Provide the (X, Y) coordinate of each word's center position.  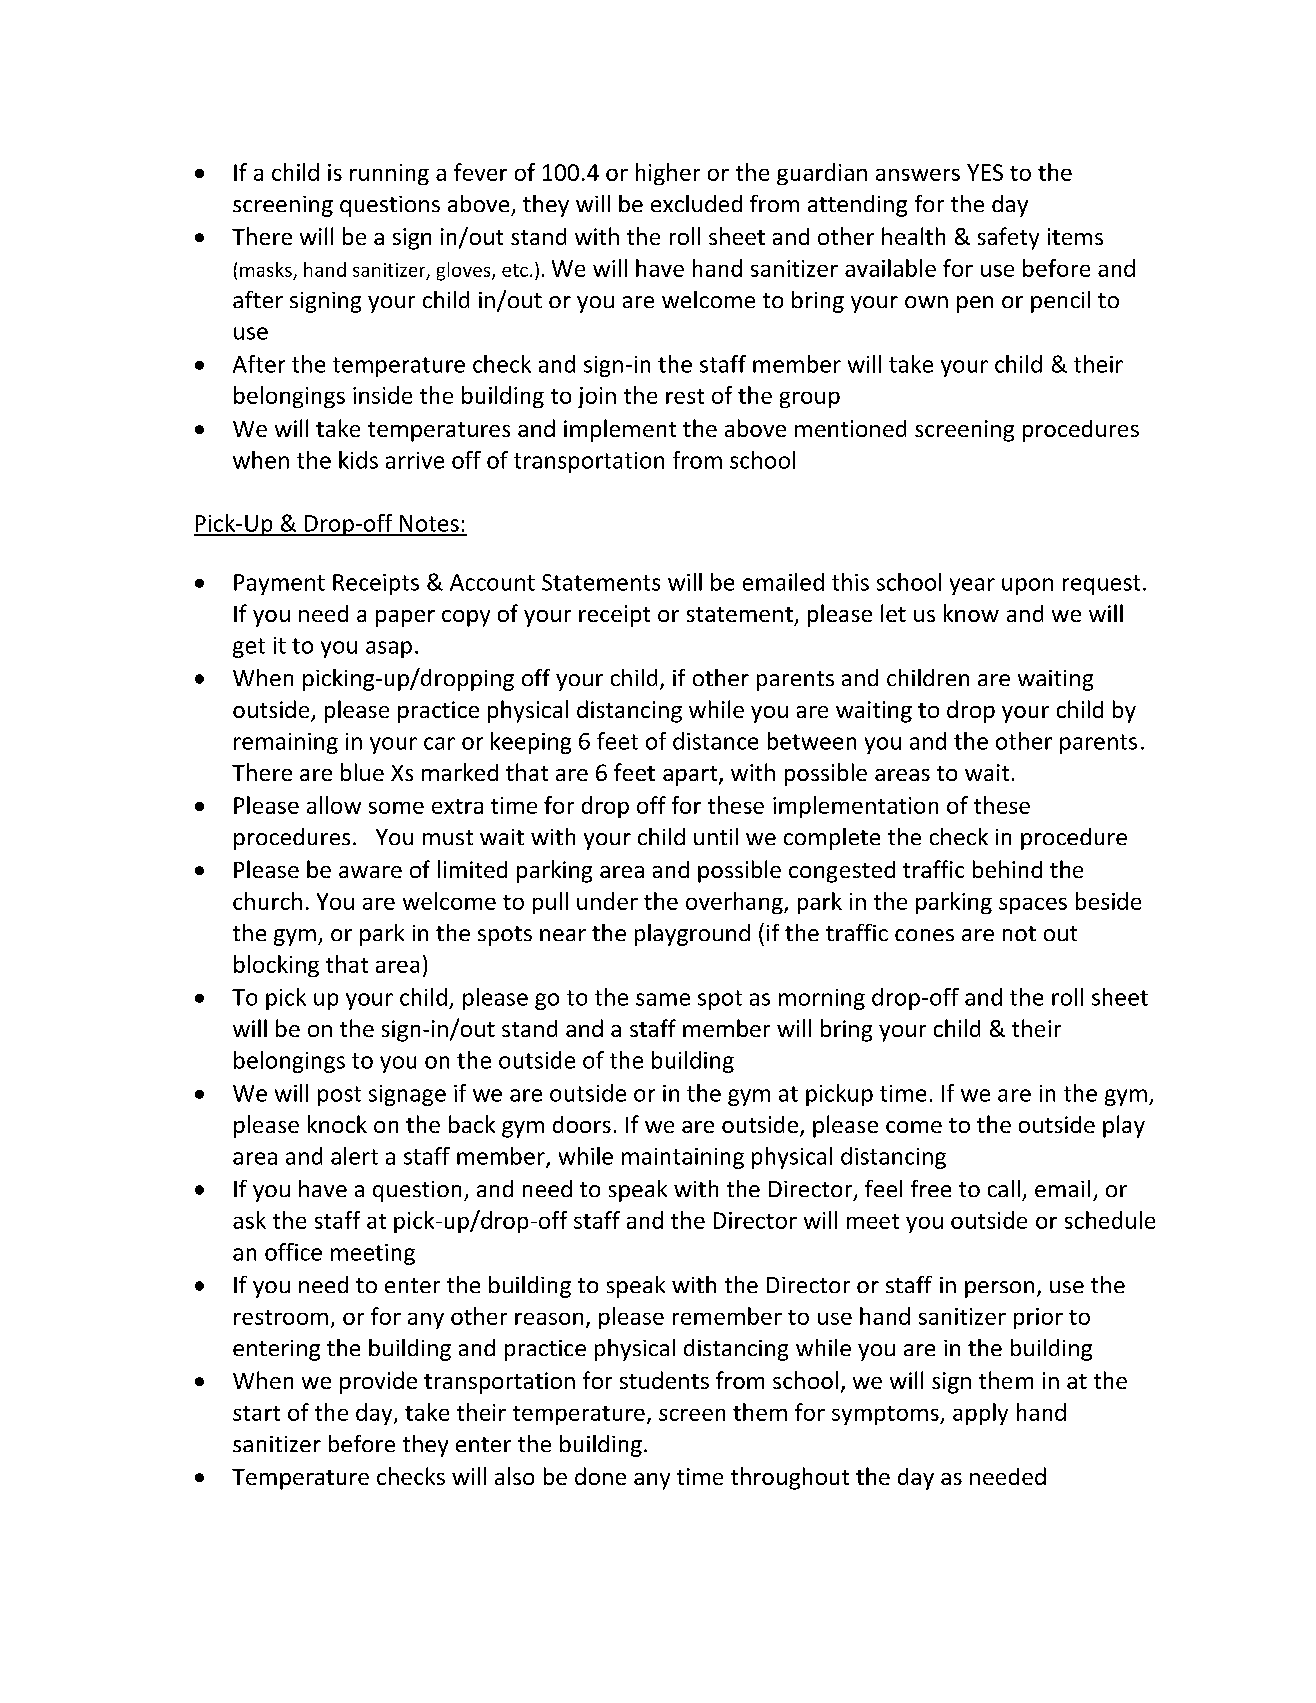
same (663, 999)
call (1004, 1188)
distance (715, 741)
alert (354, 1156)
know (971, 613)
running (389, 174)
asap (389, 649)
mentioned (850, 428)
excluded (696, 203)
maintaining (683, 1158)
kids (358, 460)
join (597, 397)
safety (1008, 238)
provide (378, 1382)
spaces (1033, 906)
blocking (276, 966)
